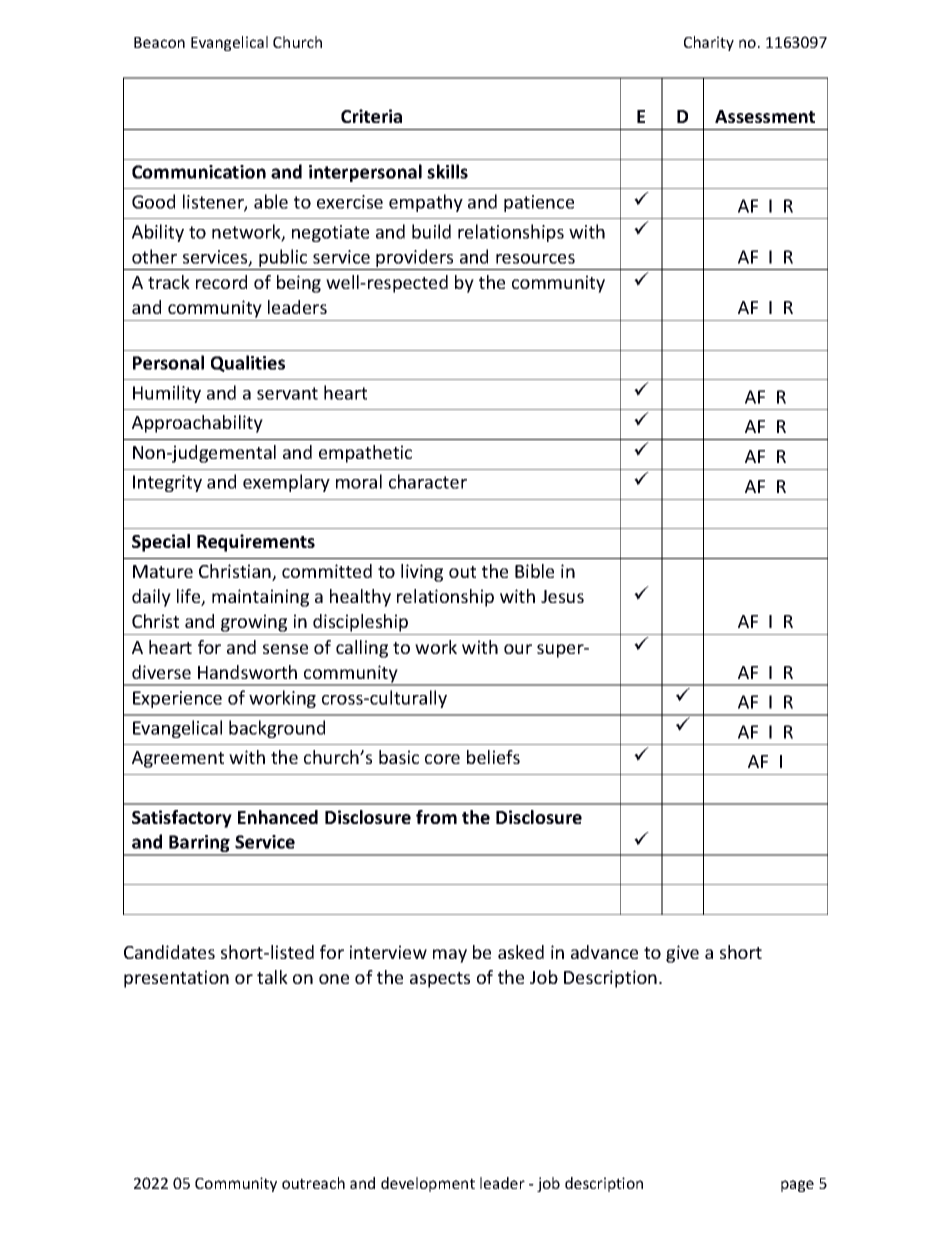  What do you see at coordinates (562, 596) in the screenshot?
I see `Jesus` at bounding box center [562, 596].
